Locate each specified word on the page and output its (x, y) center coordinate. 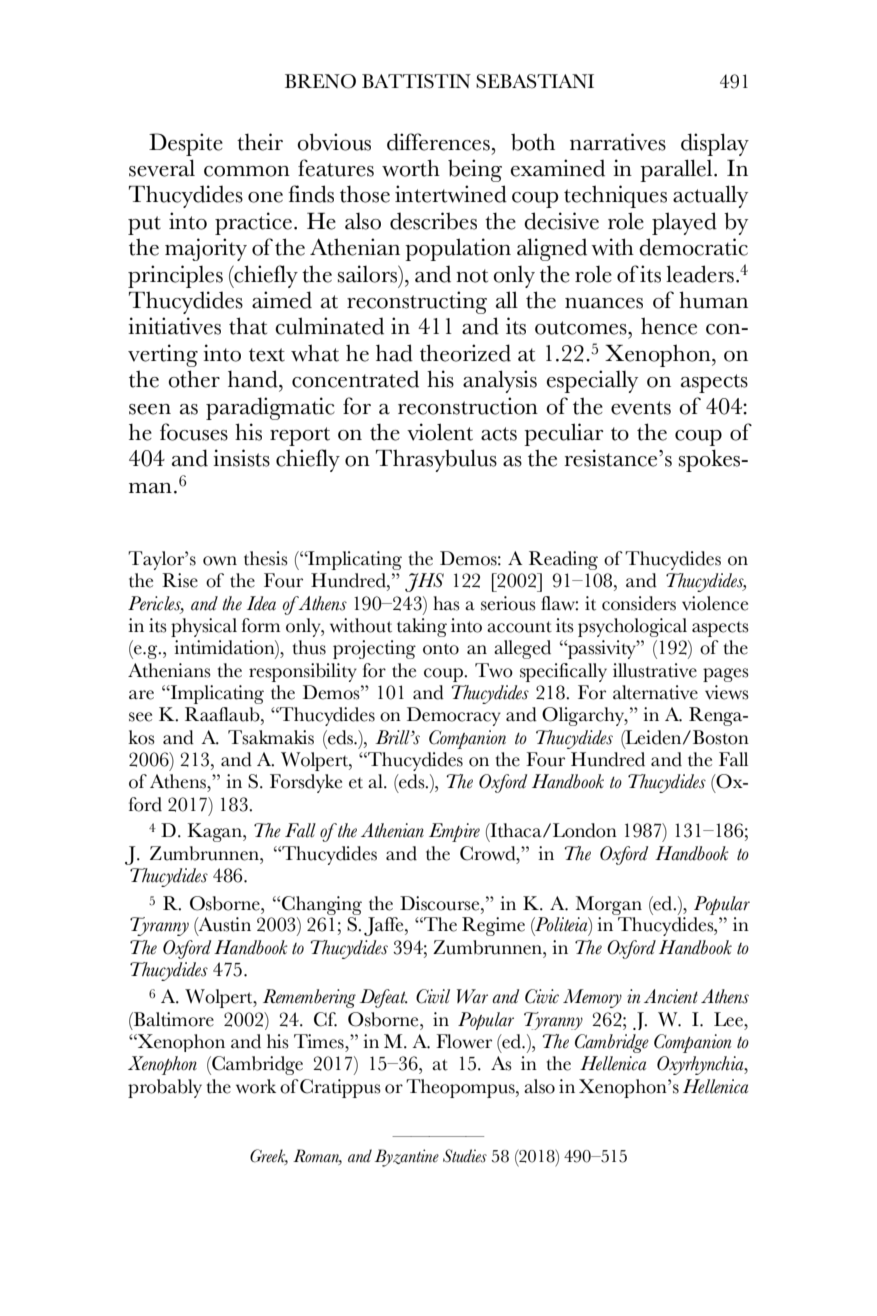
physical (204, 627)
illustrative (655, 670)
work (256, 1086)
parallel (677, 170)
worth (411, 168)
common (247, 171)
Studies (465, 1156)
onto (441, 649)
